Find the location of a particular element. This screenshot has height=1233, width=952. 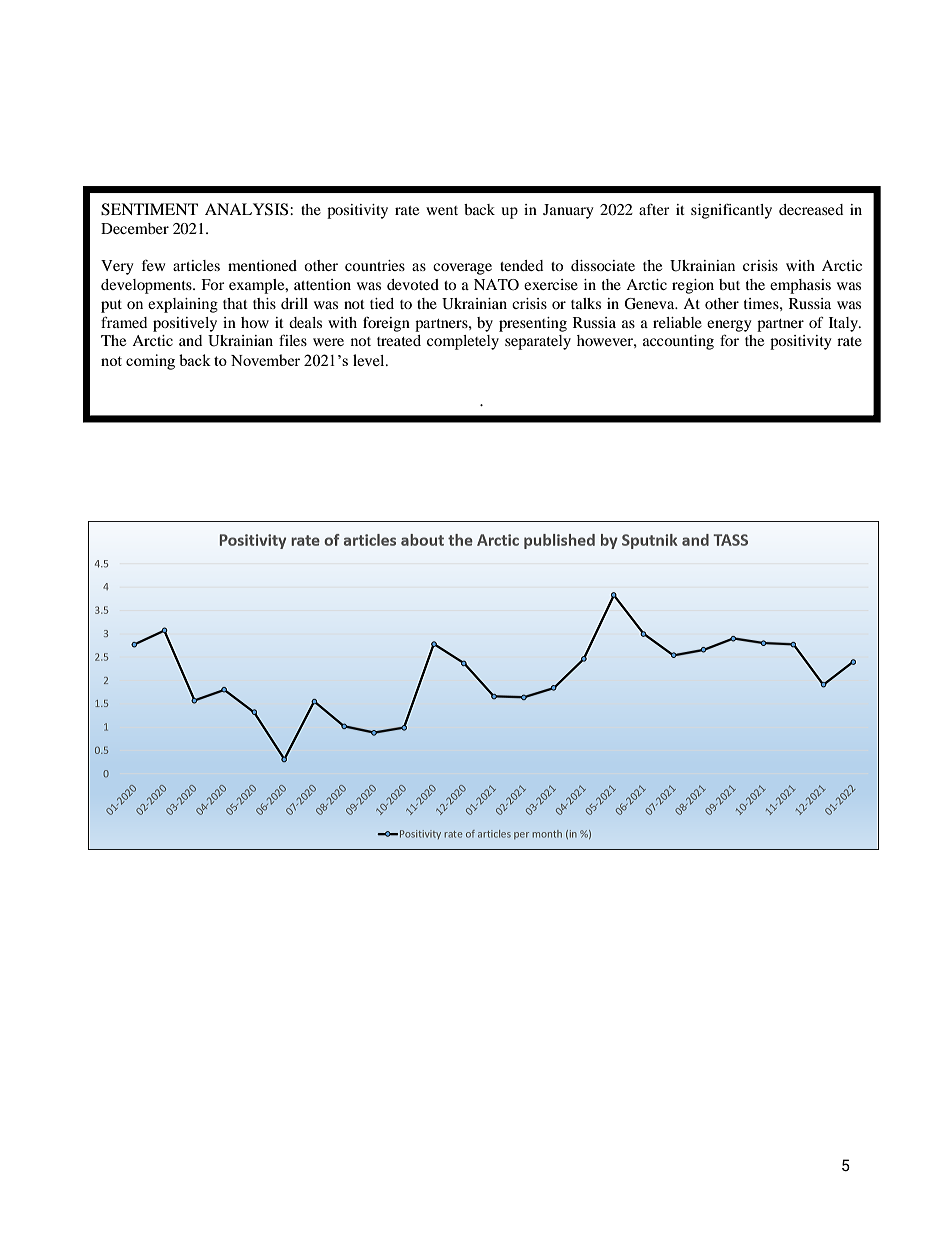

NATO is located at coordinates (496, 285).
